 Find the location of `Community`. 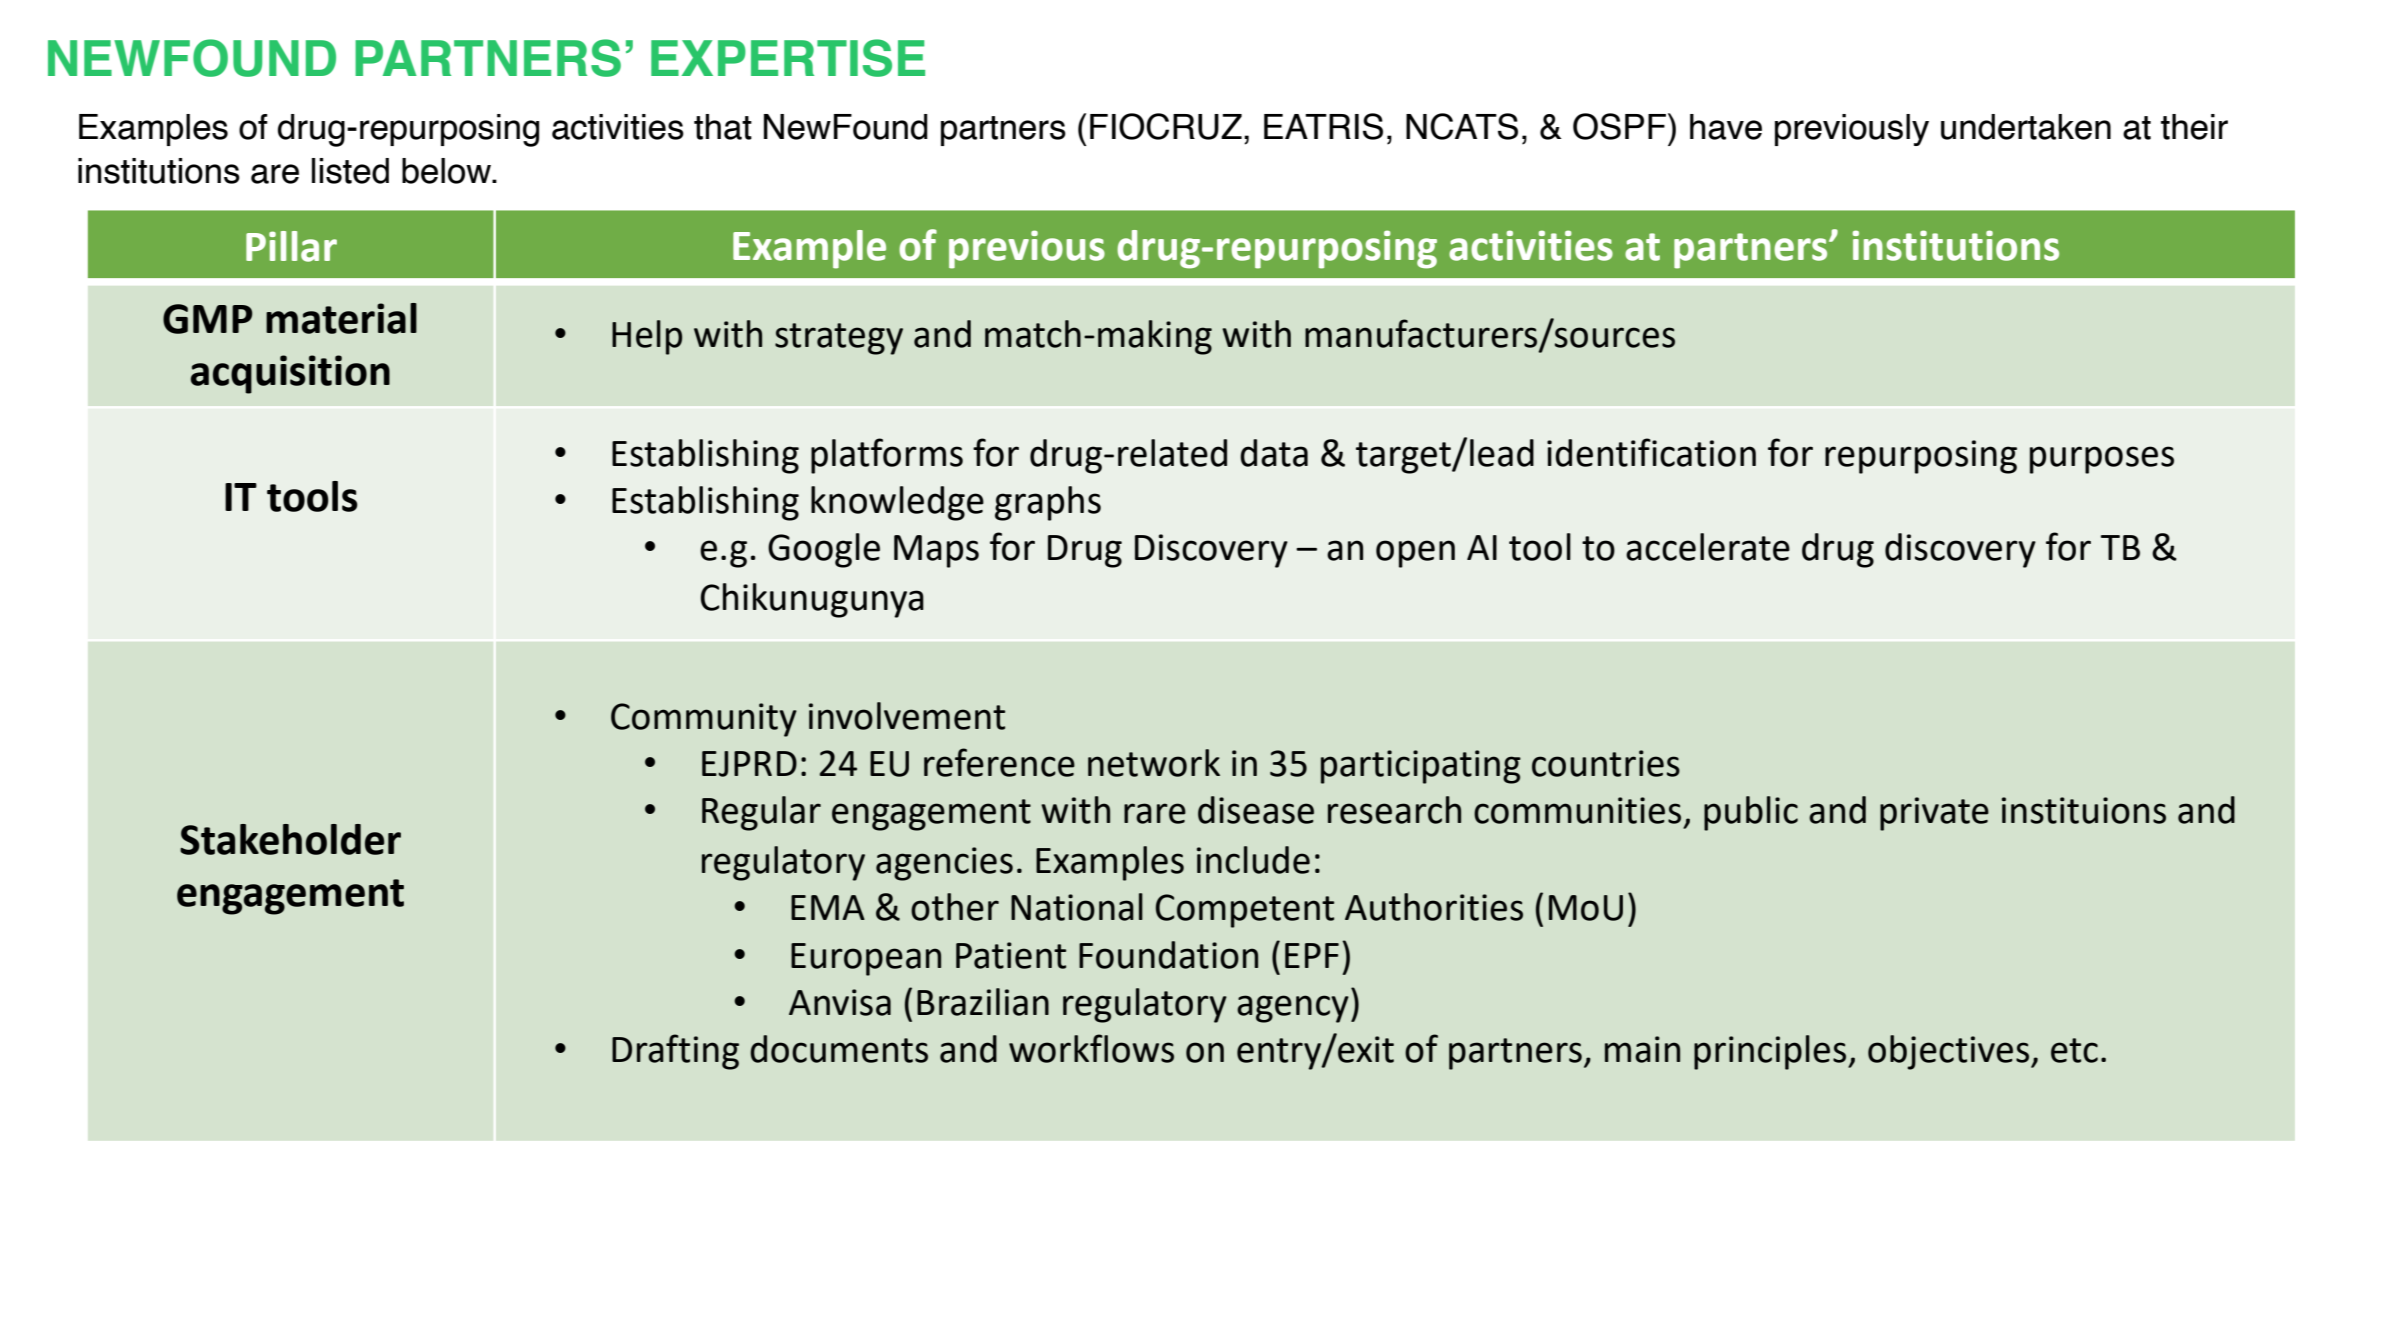

Community is located at coordinates (704, 720).
